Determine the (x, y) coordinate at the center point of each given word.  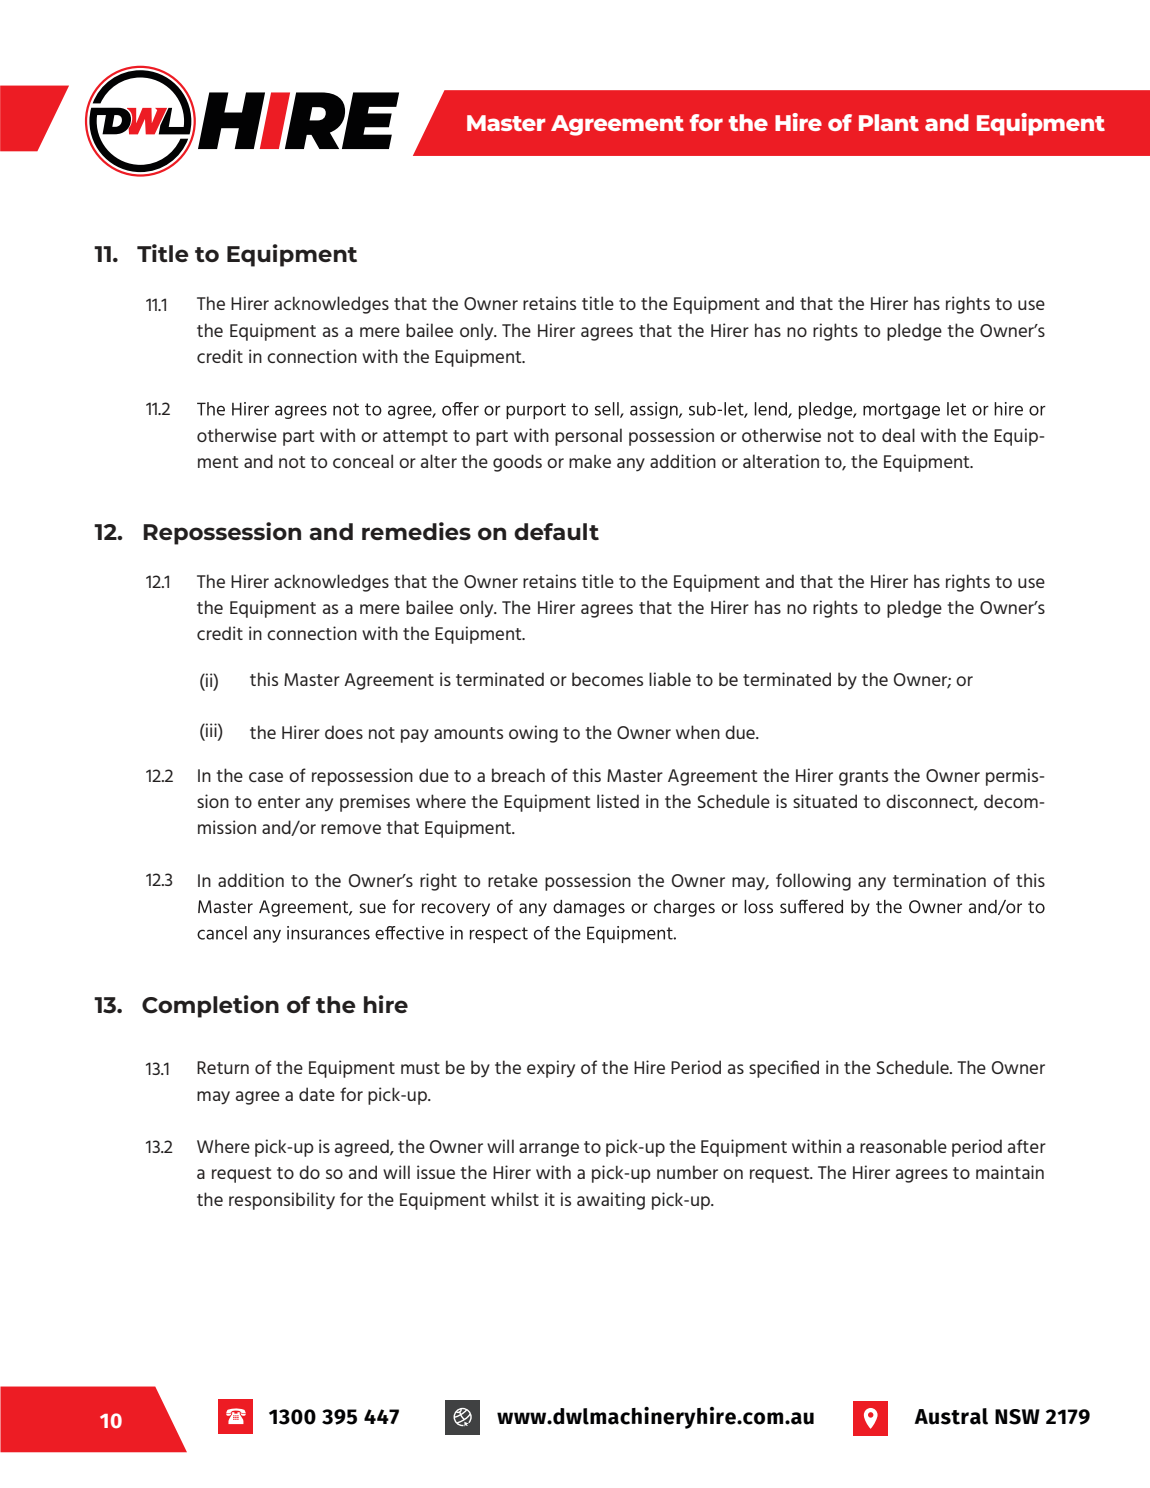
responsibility (282, 1201)
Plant (889, 122)
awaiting (611, 1201)
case (266, 777)
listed (618, 801)
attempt (415, 438)
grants (863, 778)
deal (898, 435)
